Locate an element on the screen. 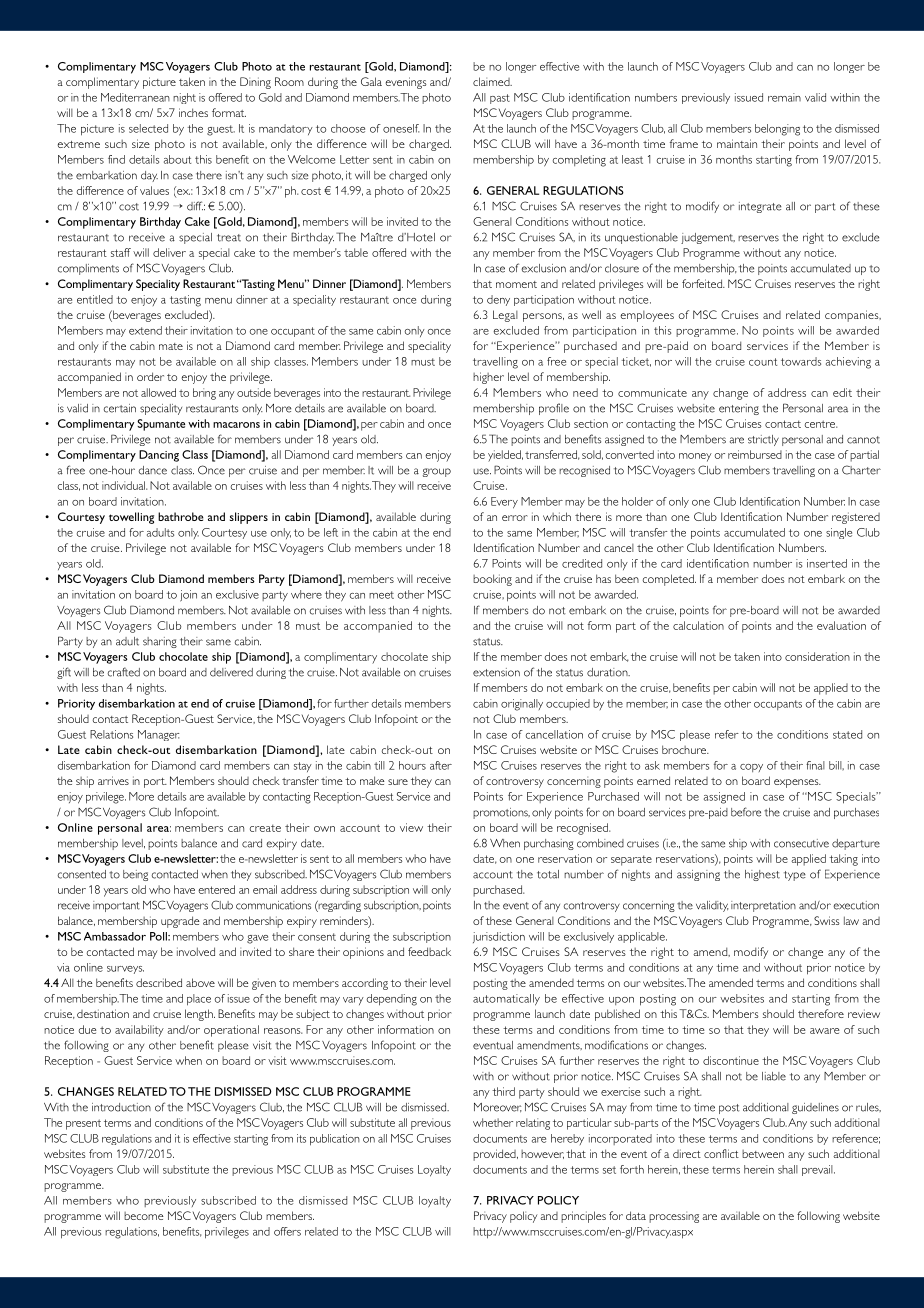  become is located at coordinates (144, 1216).
